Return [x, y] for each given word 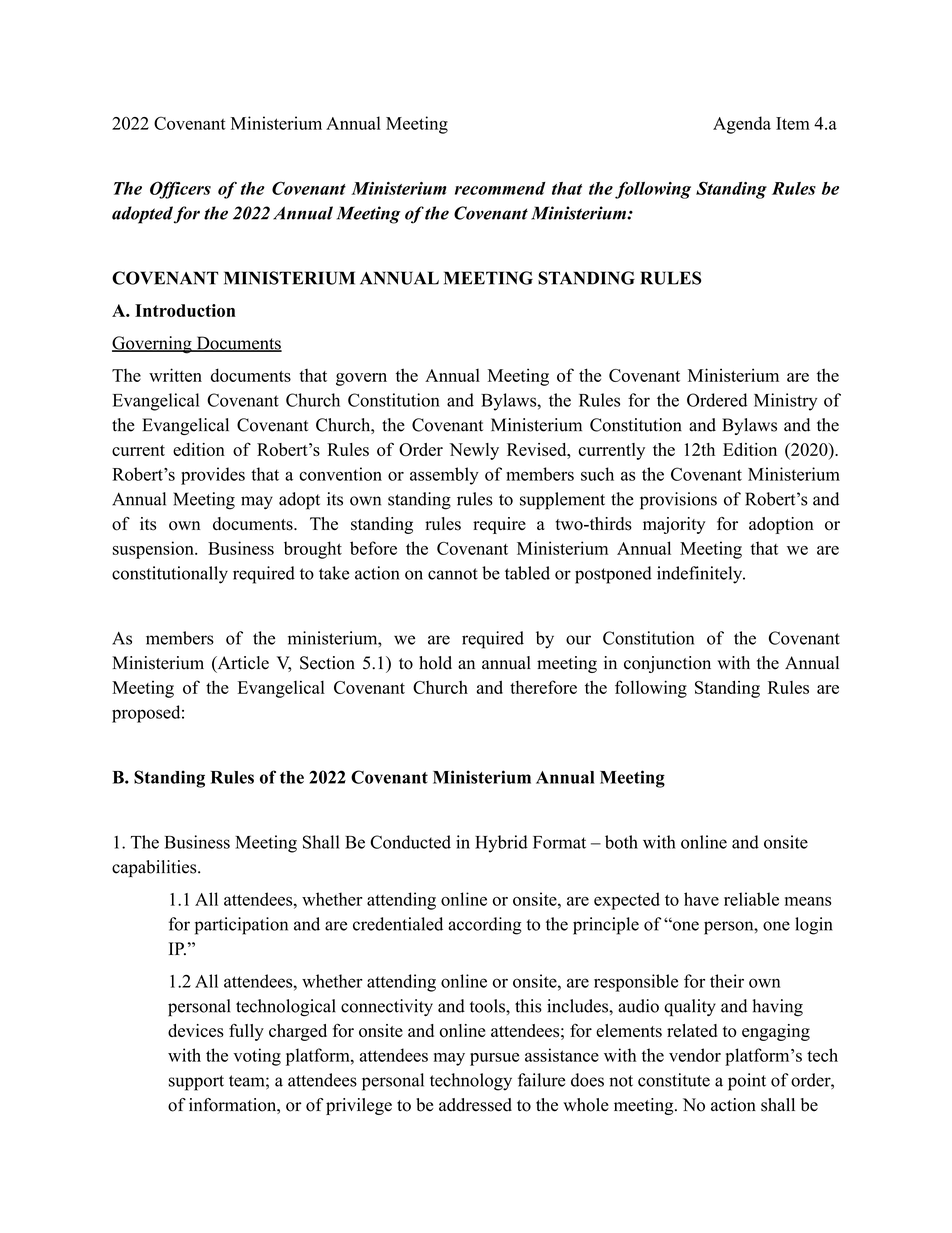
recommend [500, 188]
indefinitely [701, 575]
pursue [494, 1059]
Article [242, 664]
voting [257, 1057]
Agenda [742, 125]
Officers [180, 190]
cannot [453, 574]
